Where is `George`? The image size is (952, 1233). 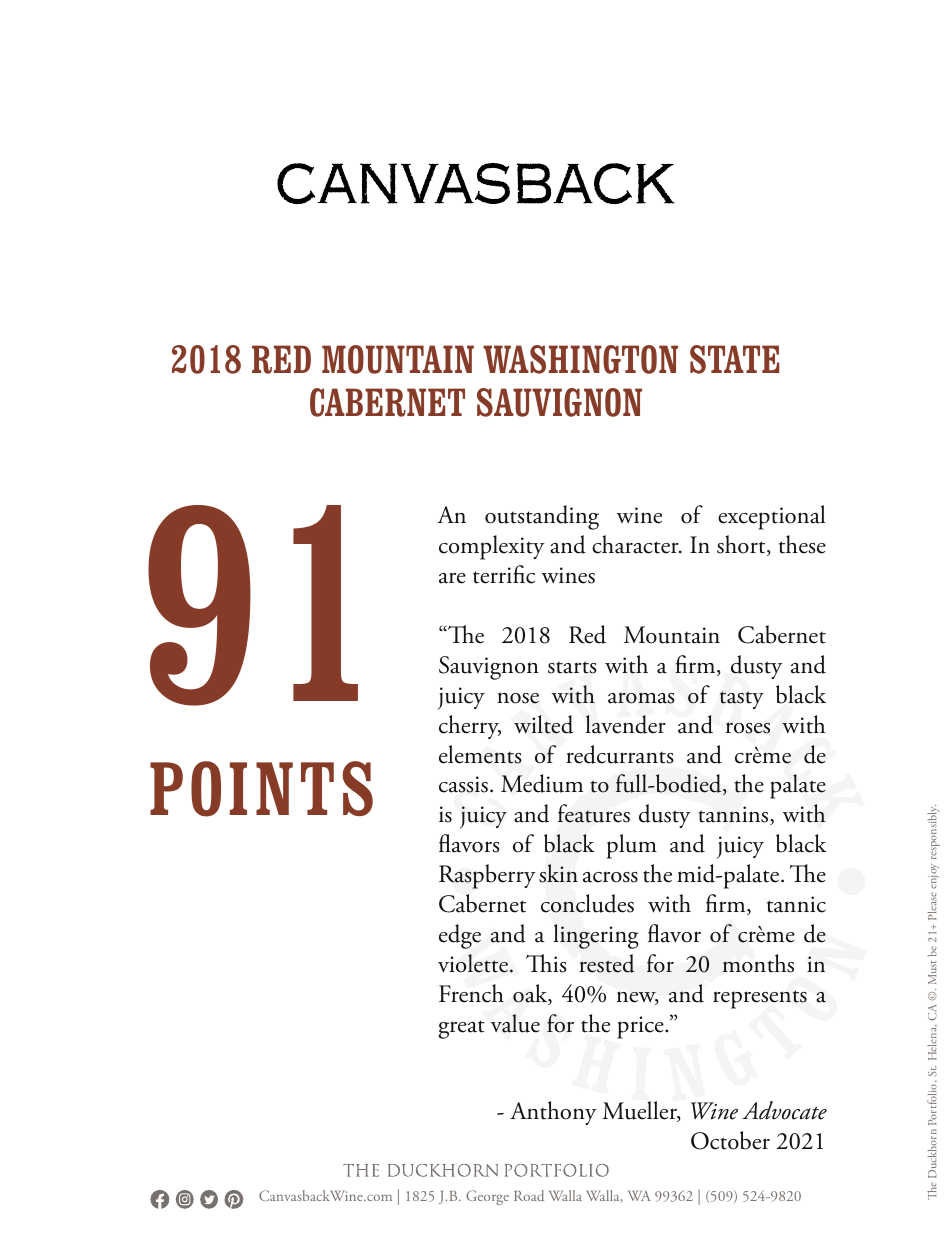 George is located at coordinates (487, 1197).
